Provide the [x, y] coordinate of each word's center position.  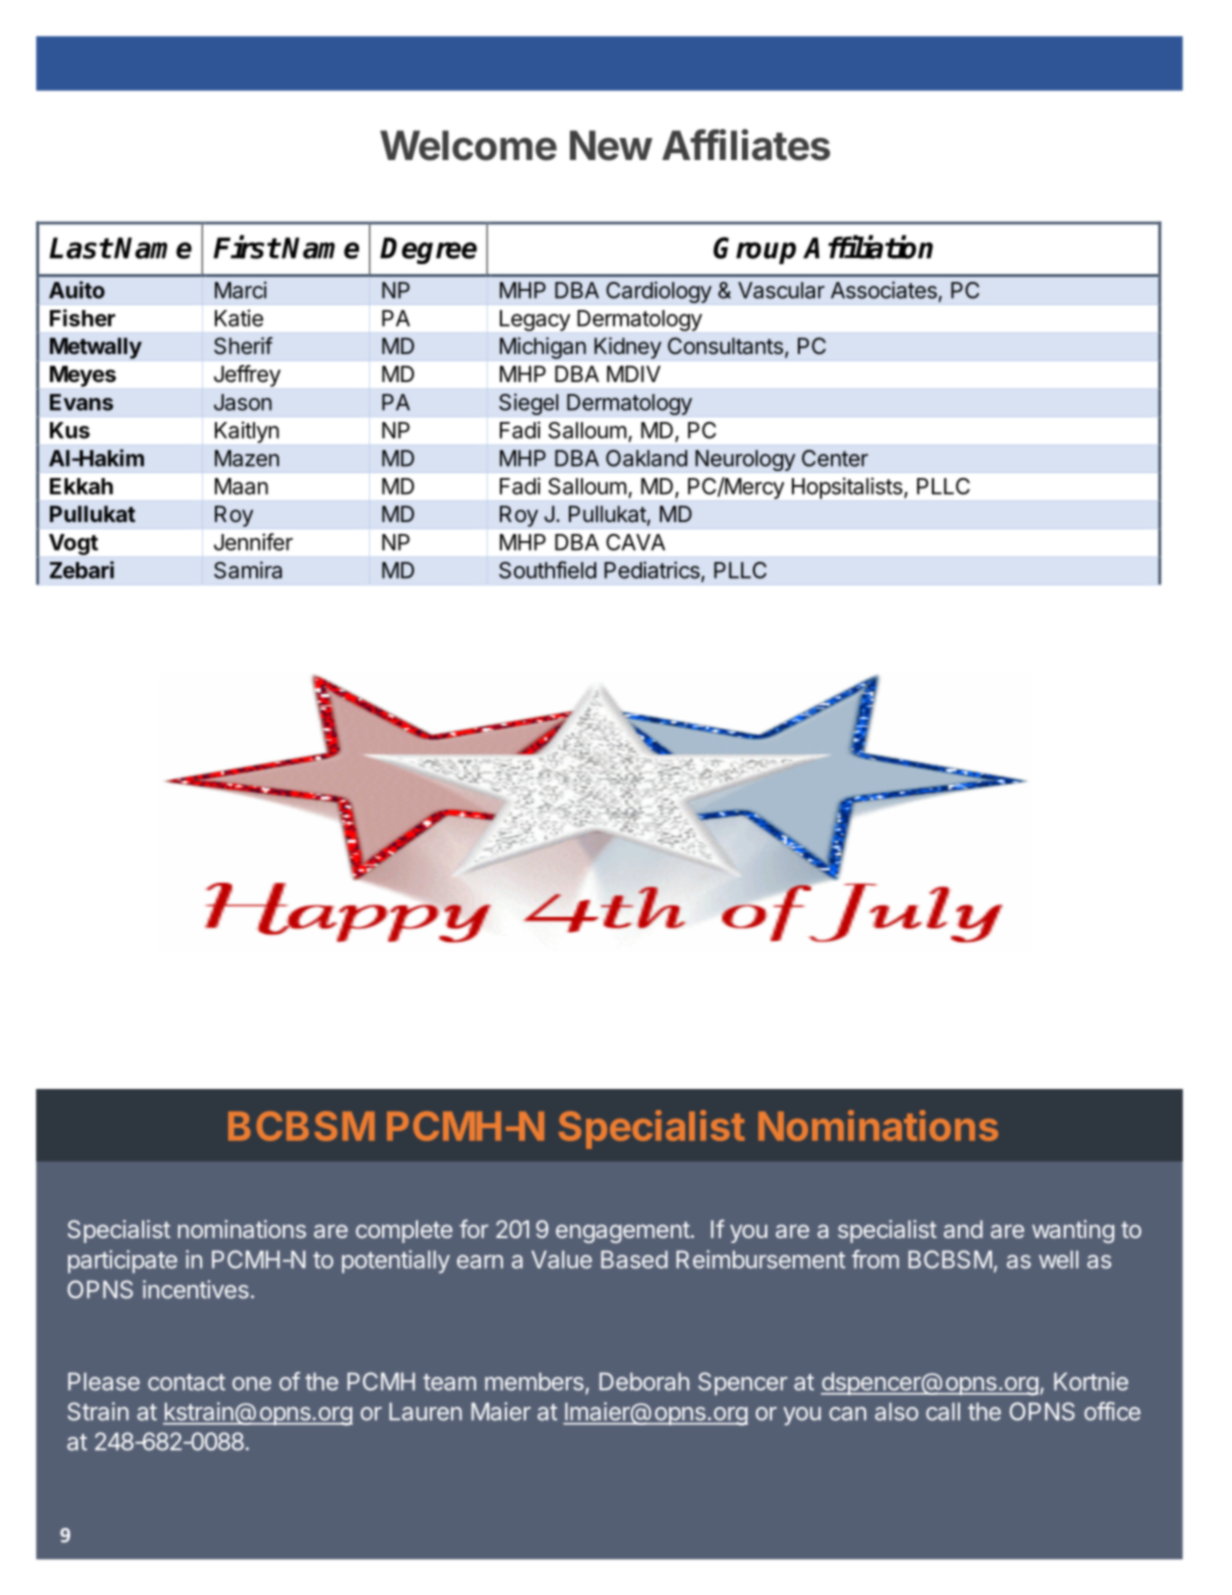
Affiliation [868, 247]
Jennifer [253, 542]
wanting [1073, 1231]
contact [186, 1382]
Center [835, 458]
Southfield [547, 570]
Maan [241, 486]
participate [122, 1261]
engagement [623, 1232]
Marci [241, 290]
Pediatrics [653, 571]
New [611, 145]
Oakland [646, 458]
